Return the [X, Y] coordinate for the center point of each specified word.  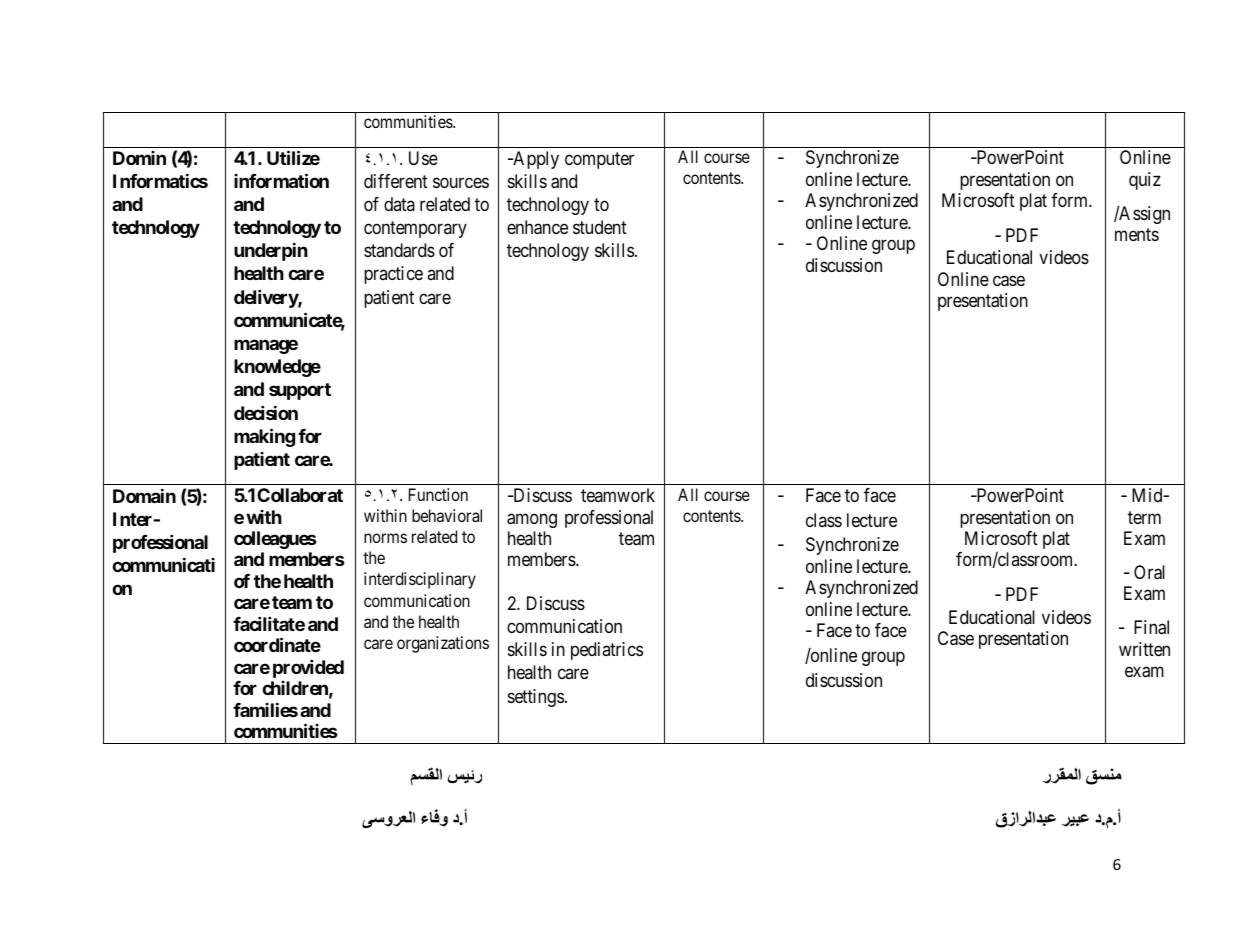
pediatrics [607, 651]
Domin [139, 158]
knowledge [277, 368]
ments [1137, 234]
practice [393, 275]
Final [1151, 627]
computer [599, 160]
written [1144, 649]
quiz [1145, 181]
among [532, 520]
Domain [144, 495]
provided [308, 668]
